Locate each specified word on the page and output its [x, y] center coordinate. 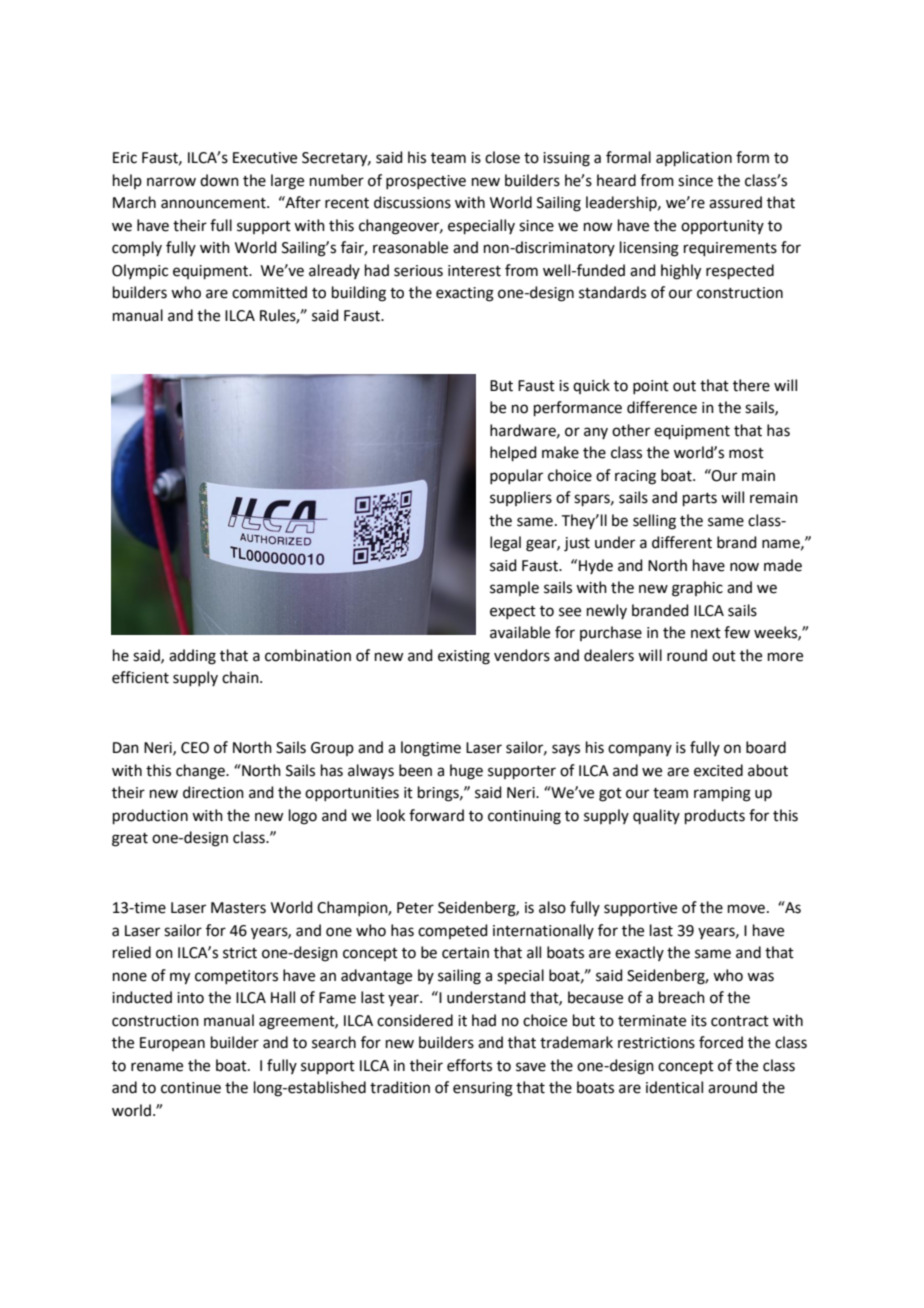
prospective [426, 182]
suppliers [521, 498]
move [746, 909]
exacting [465, 294]
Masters [238, 908]
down [219, 180]
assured [735, 202]
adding [192, 657]
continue [191, 1088]
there [751, 385]
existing [464, 657]
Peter [415, 908]
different [682, 542]
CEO [195, 748]
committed [269, 292]
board [766, 747]
